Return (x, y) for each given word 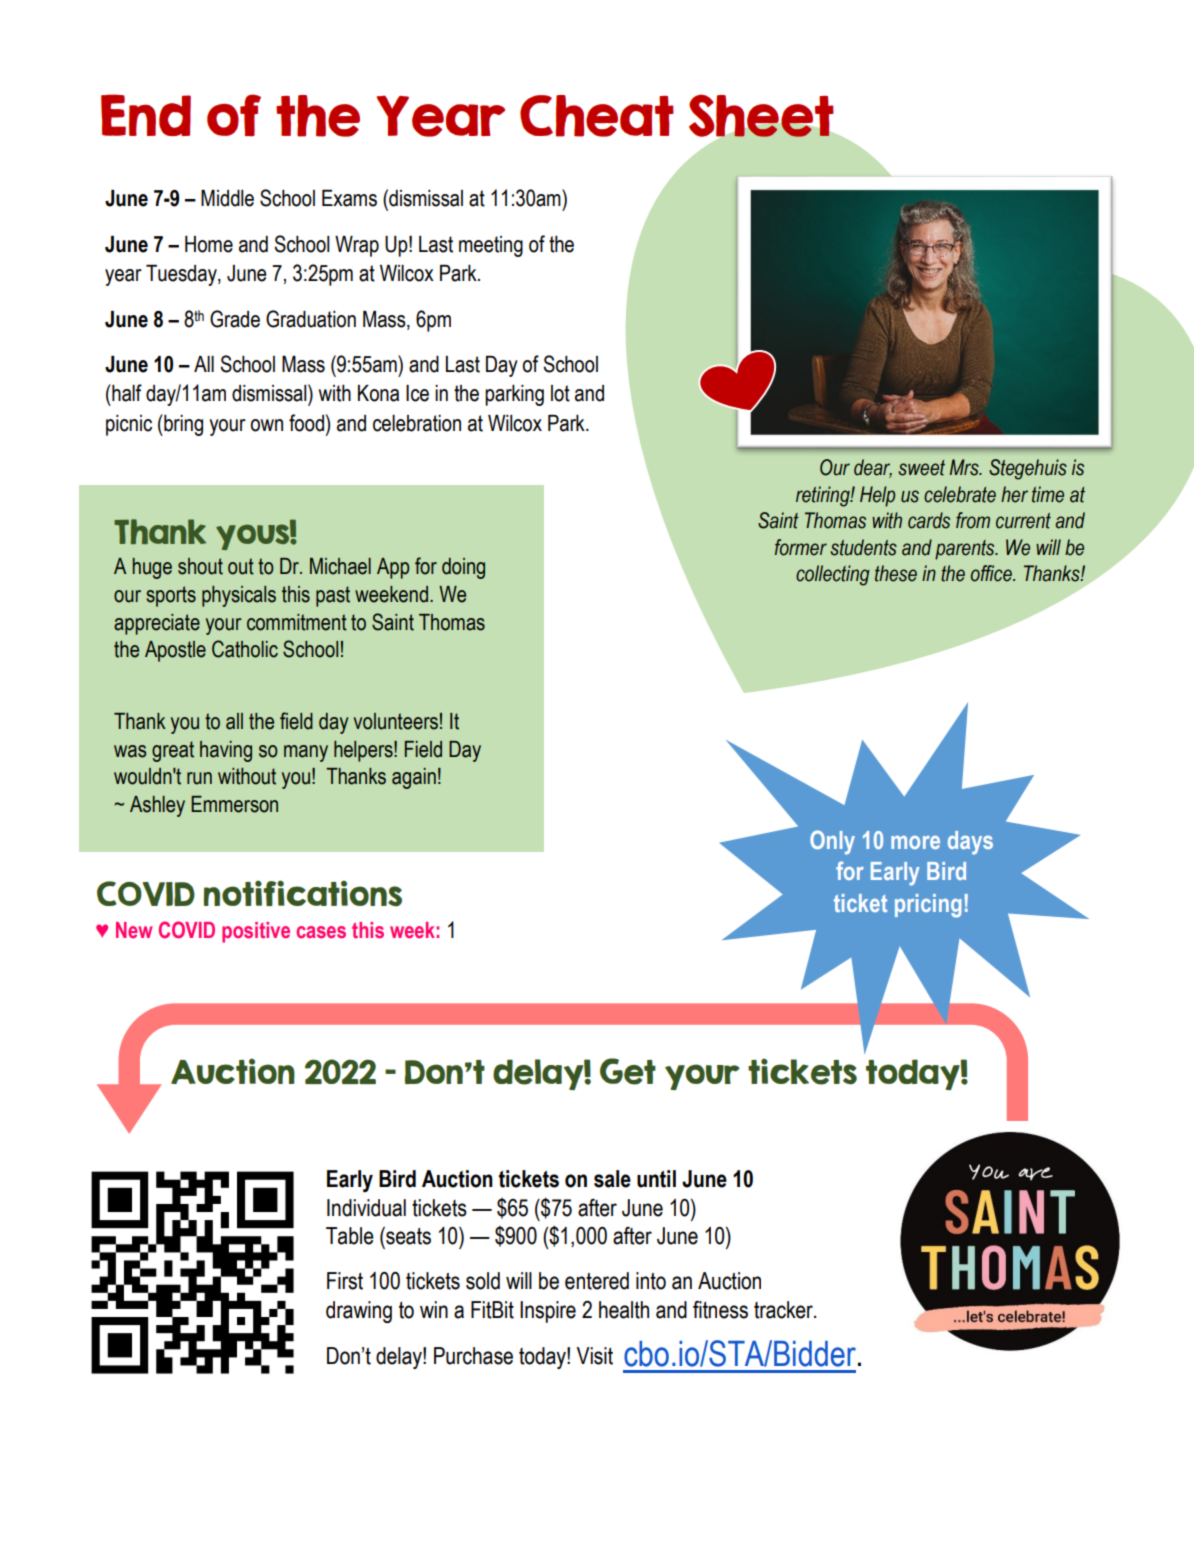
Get (628, 1071)
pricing (928, 906)
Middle (227, 198)
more (915, 842)
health (624, 1310)
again (414, 778)
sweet (921, 468)
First (345, 1281)
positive (256, 932)
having (226, 751)
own (267, 425)
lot (560, 393)
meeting (491, 246)
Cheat (597, 116)
